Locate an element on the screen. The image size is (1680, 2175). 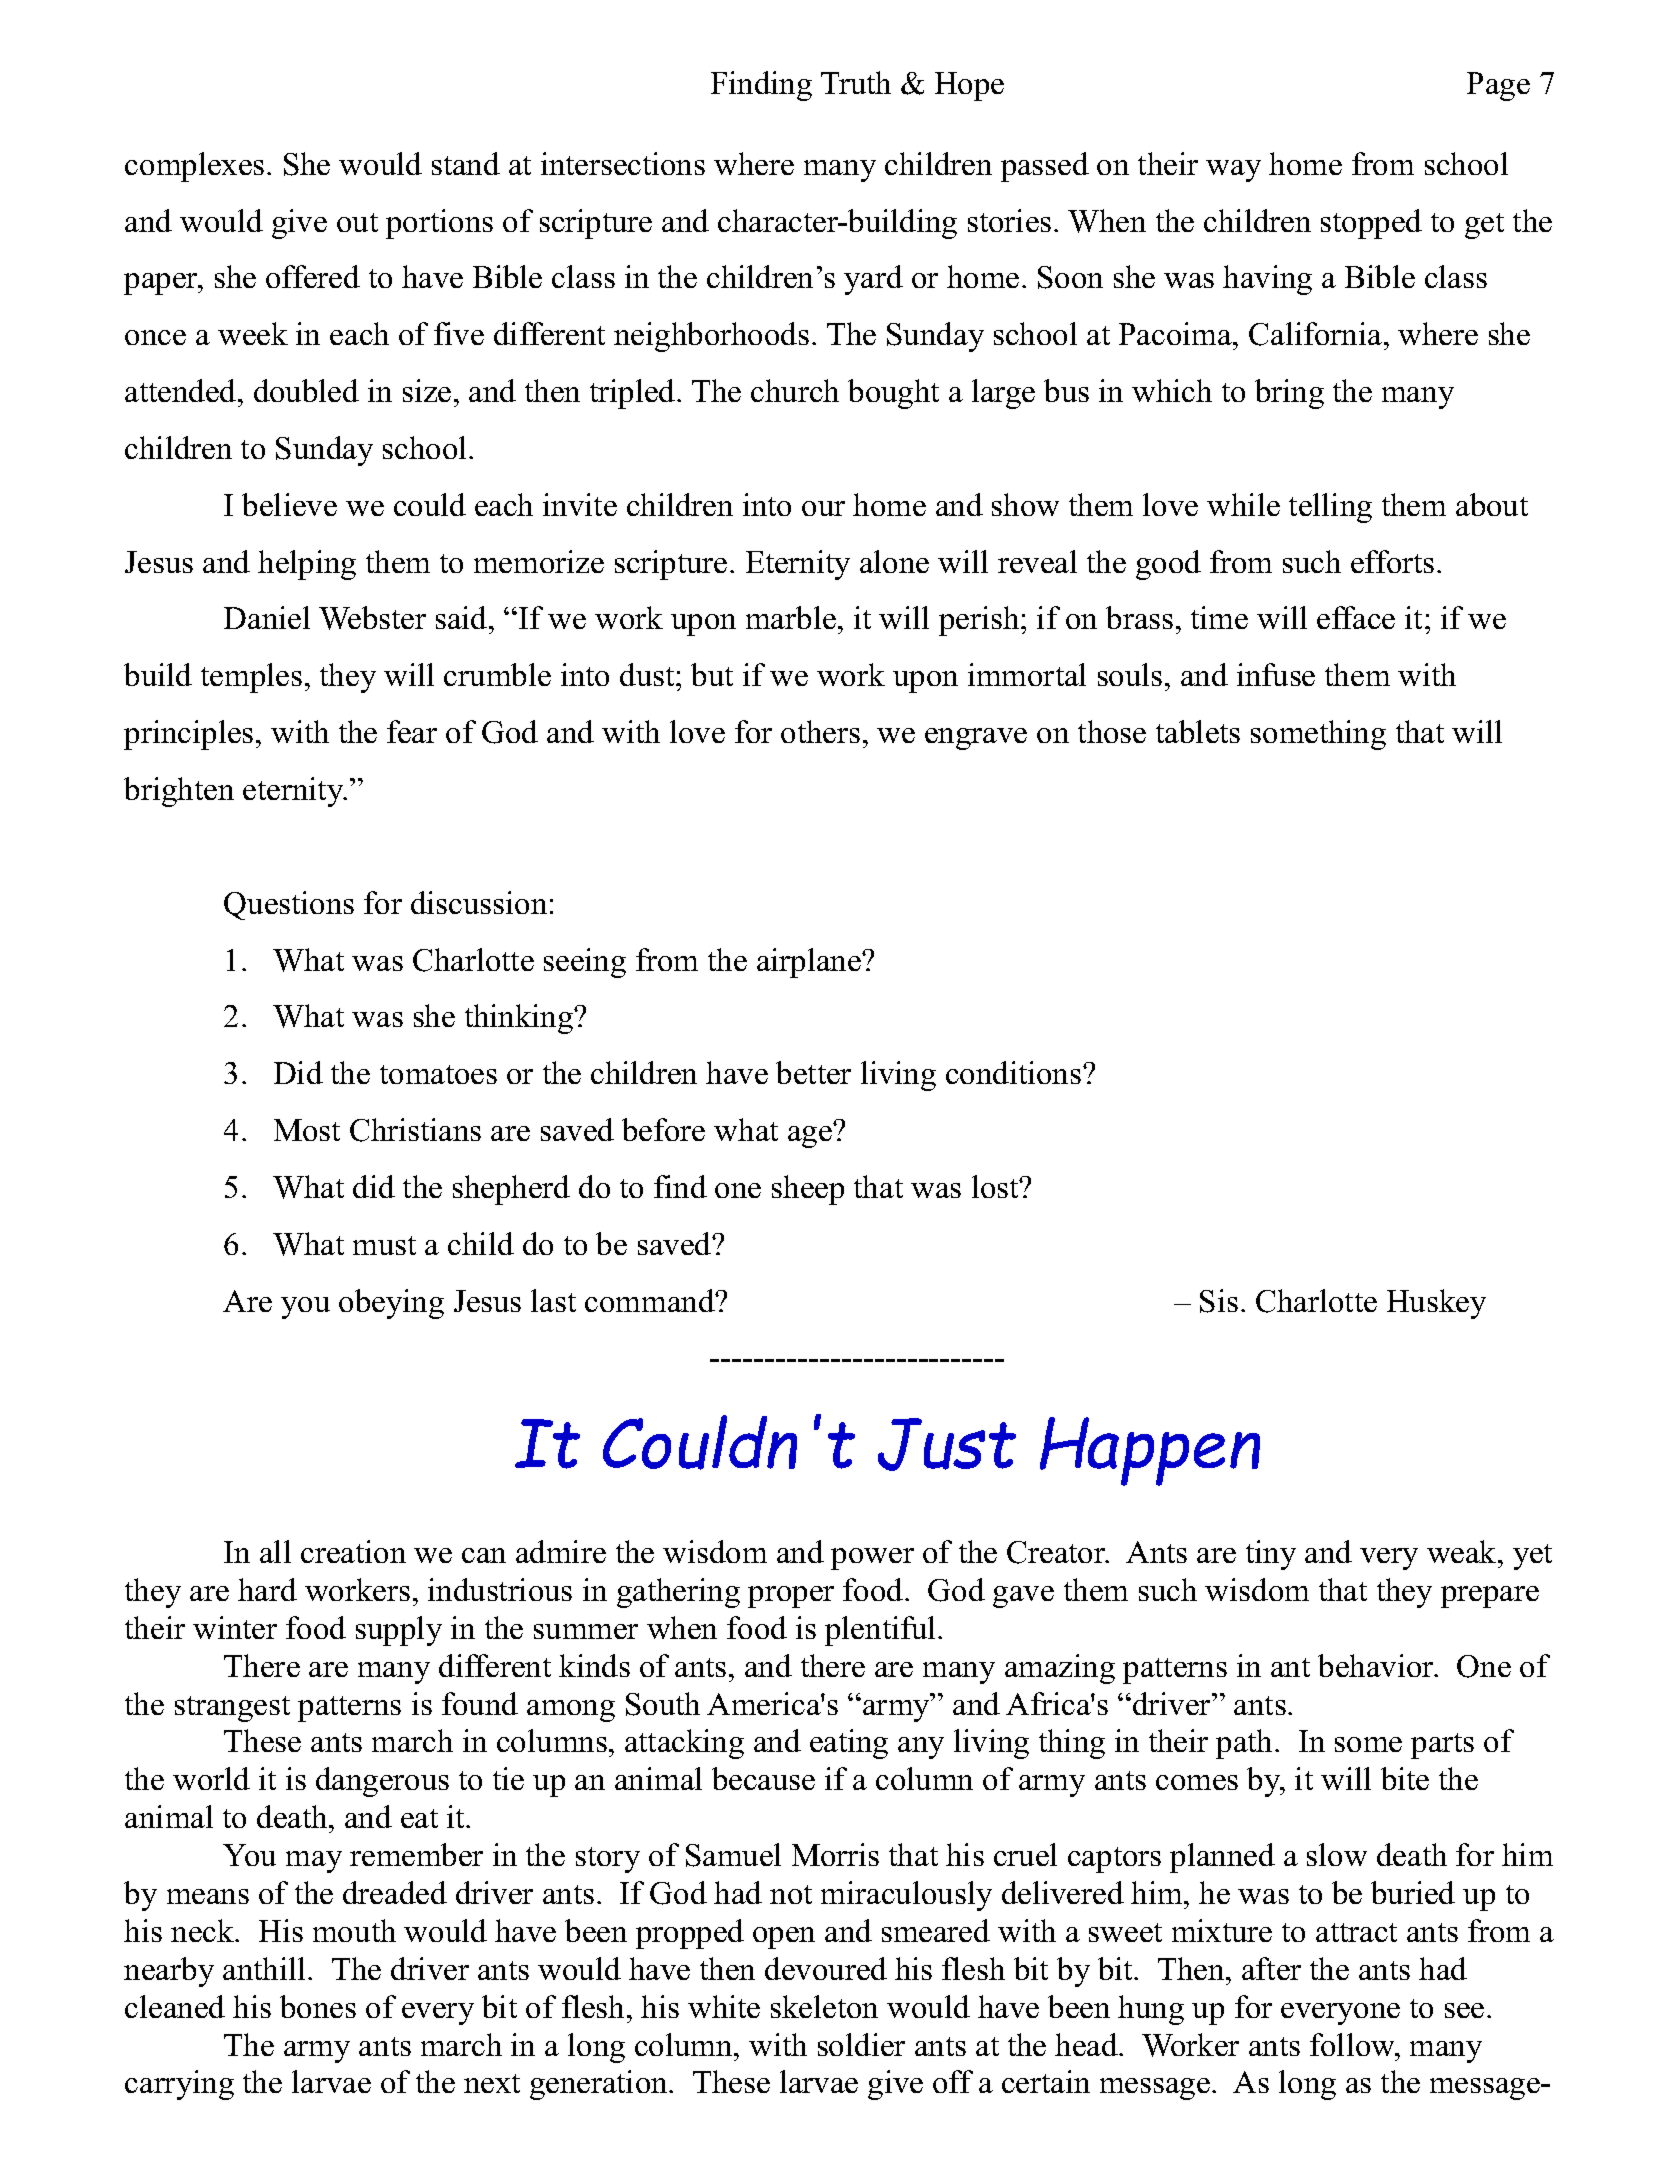
follow is located at coordinates (1354, 2044).
